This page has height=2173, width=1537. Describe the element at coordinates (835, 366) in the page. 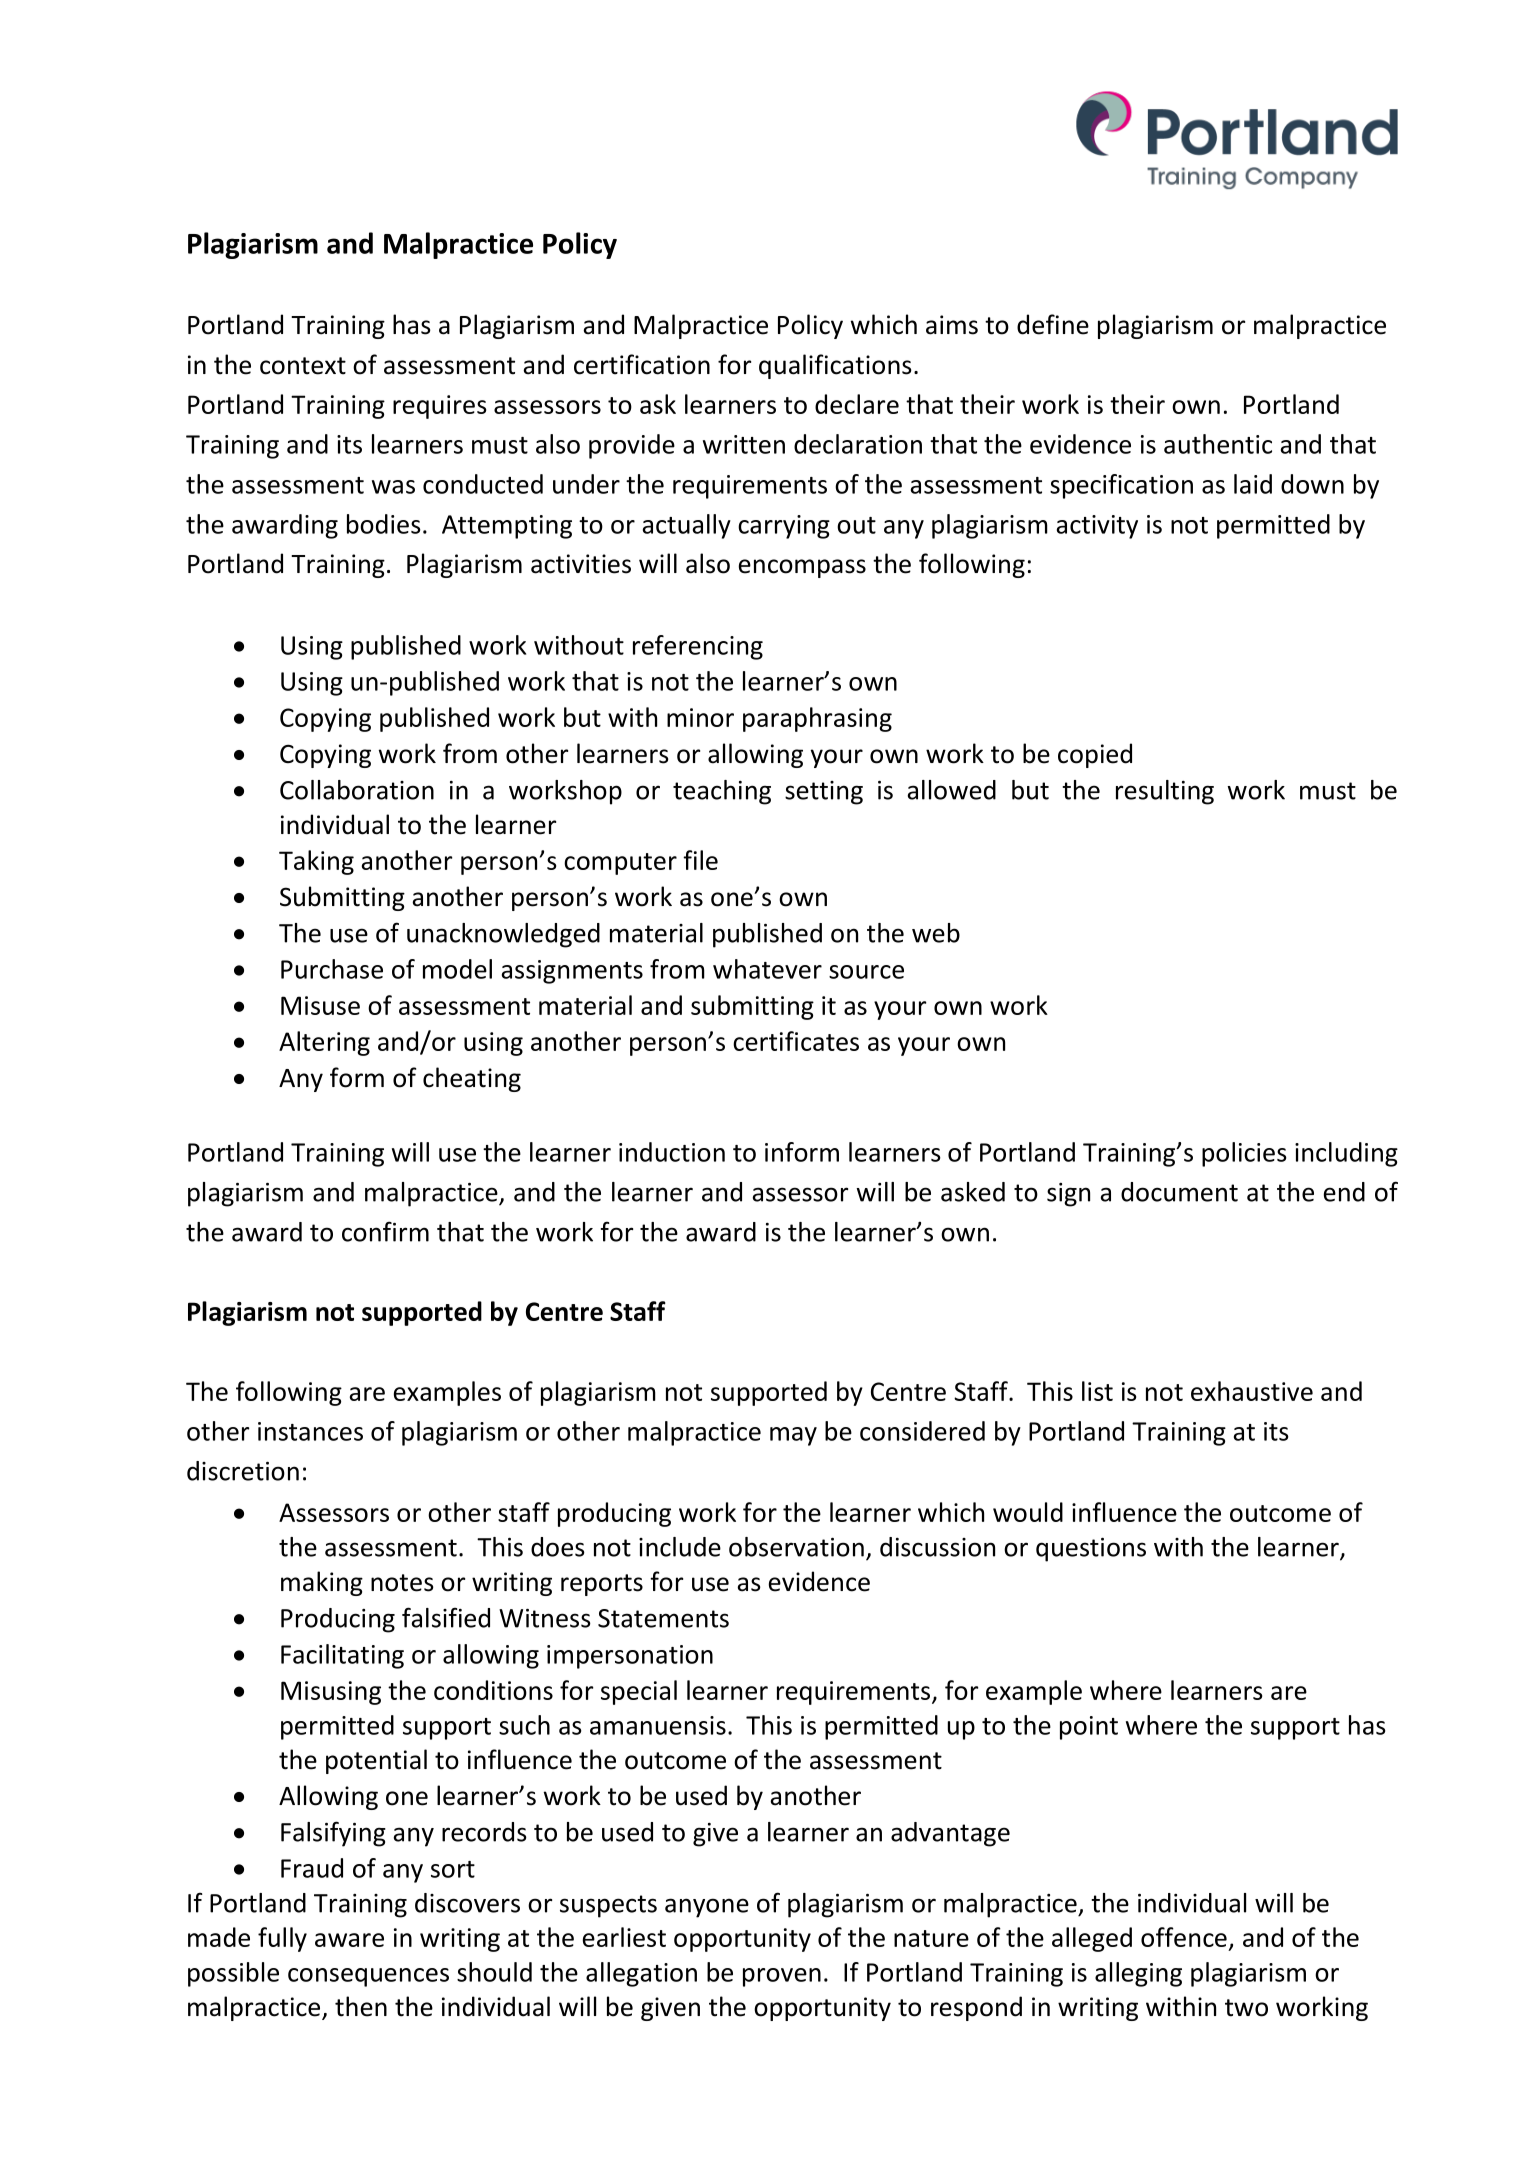

I see `qualifications` at that location.
